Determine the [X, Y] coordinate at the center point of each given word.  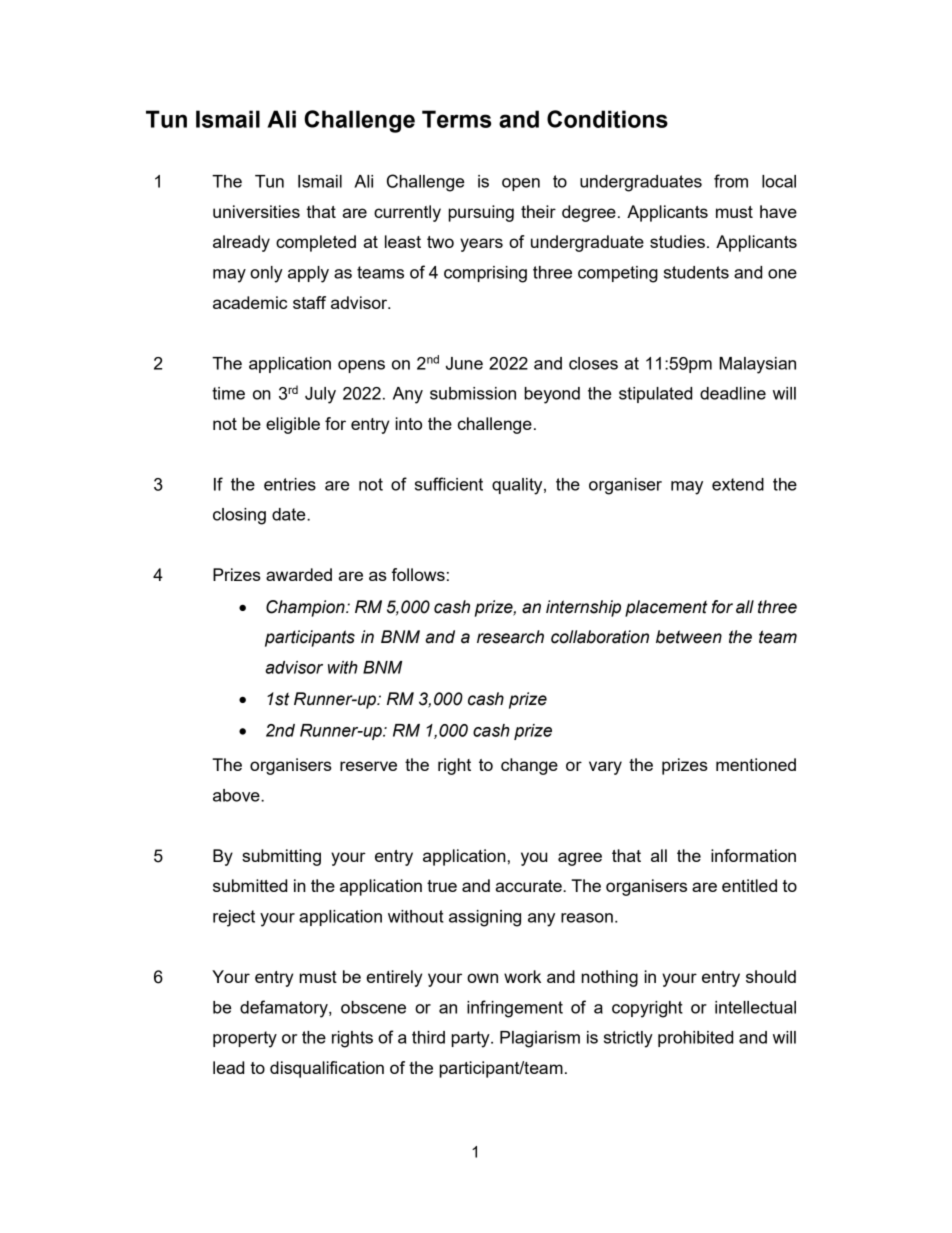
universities [256, 211]
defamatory [285, 1009]
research [510, 637]
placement [666, 608]
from [731, 181]
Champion [306, 608]
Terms [456, 119]
